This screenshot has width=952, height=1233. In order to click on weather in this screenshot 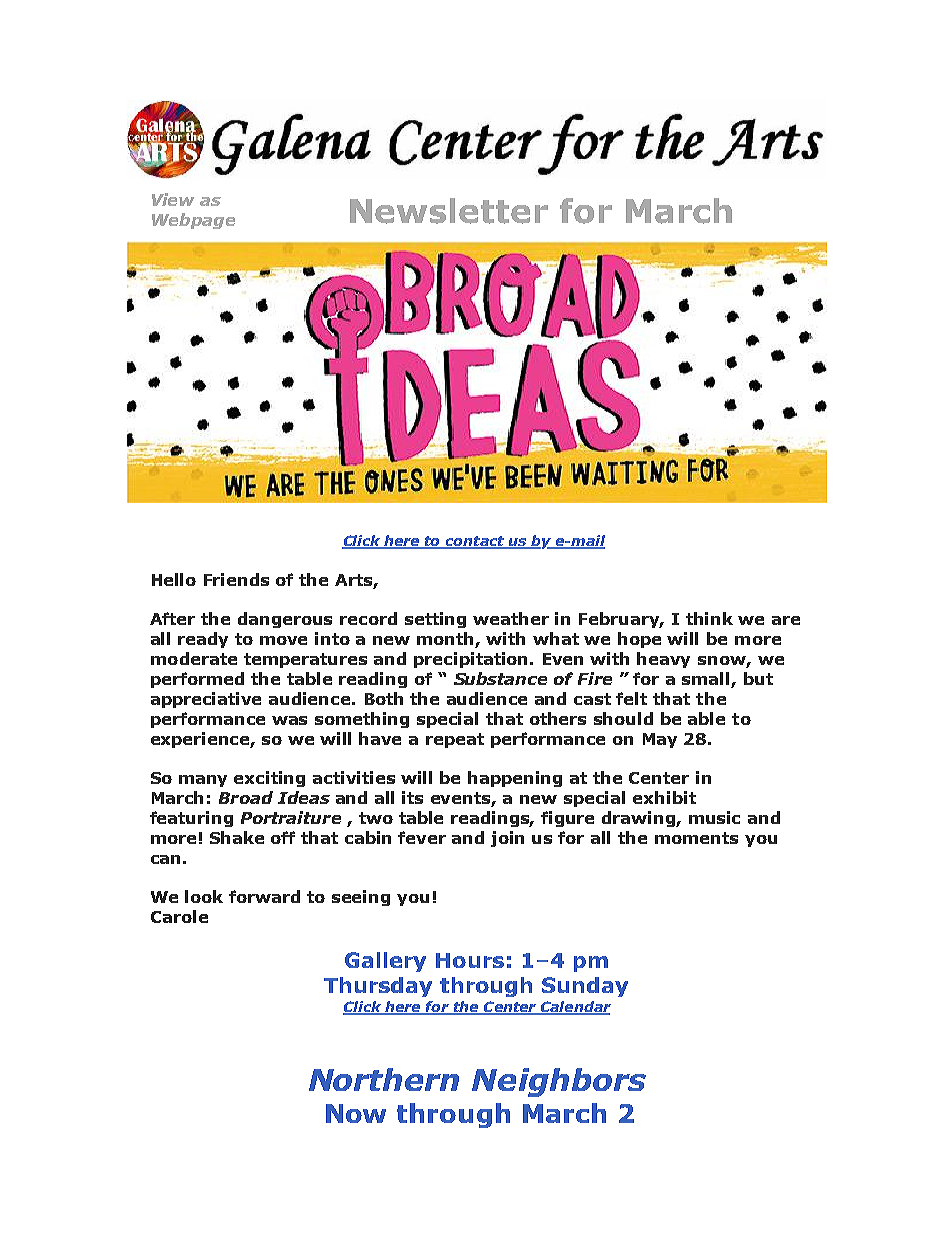, I will do `click(511, 618)`.
